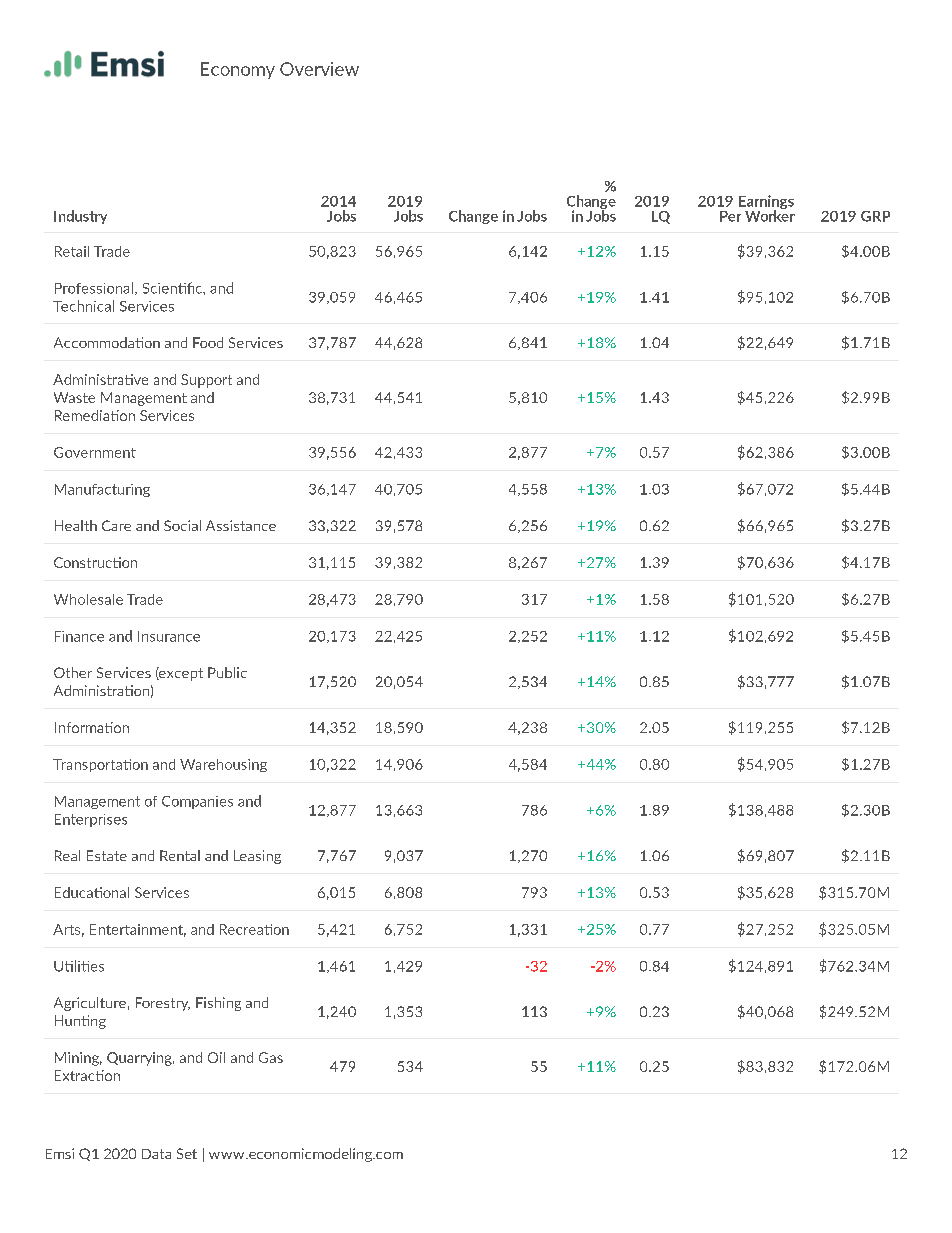 This screenshot has width=952, height=1233. I want to click on Assistance, so click(241, 525).
